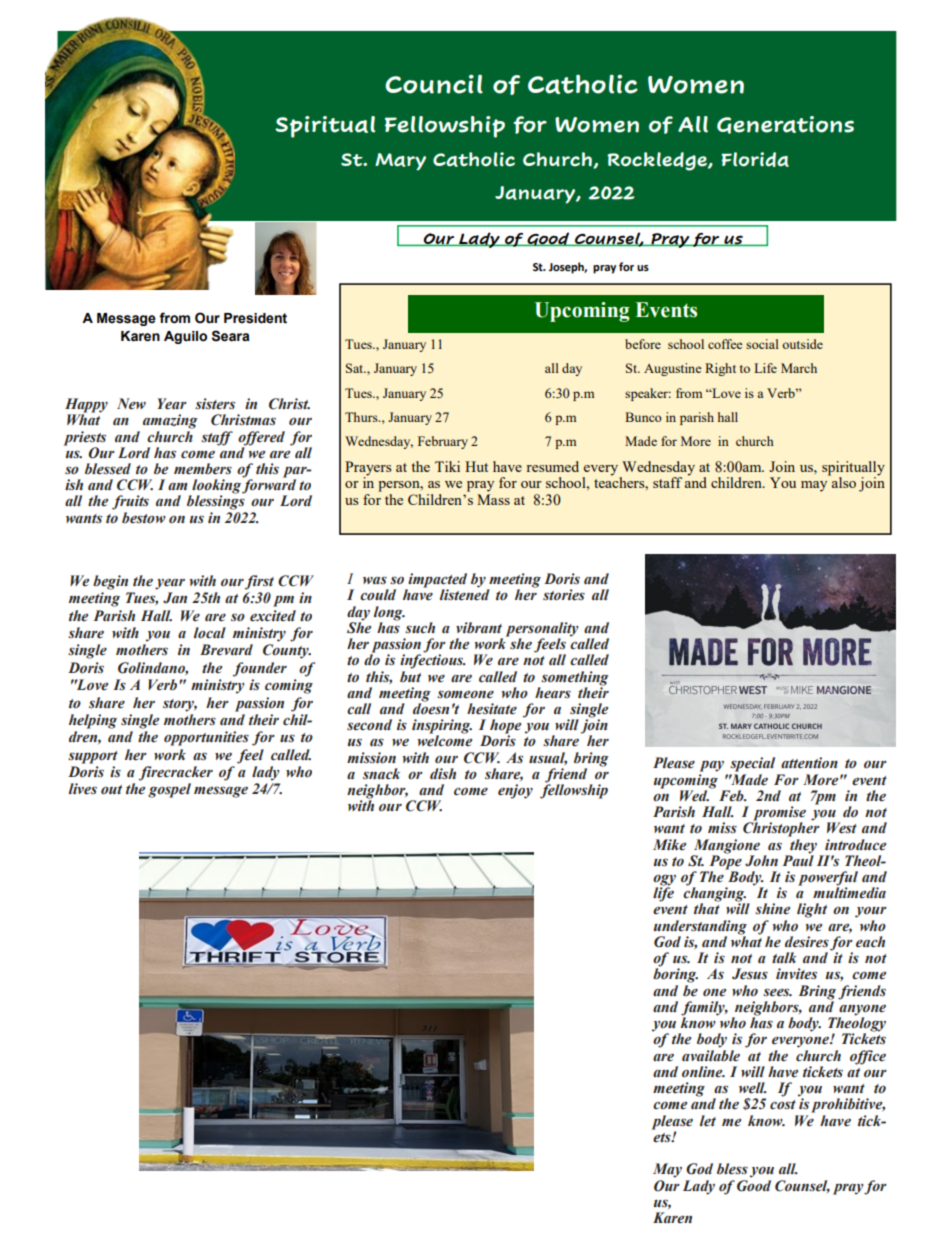 Image resolution: width=952 pixels, height=1233 pixels. I want to click on online, so click(703, 1072).
